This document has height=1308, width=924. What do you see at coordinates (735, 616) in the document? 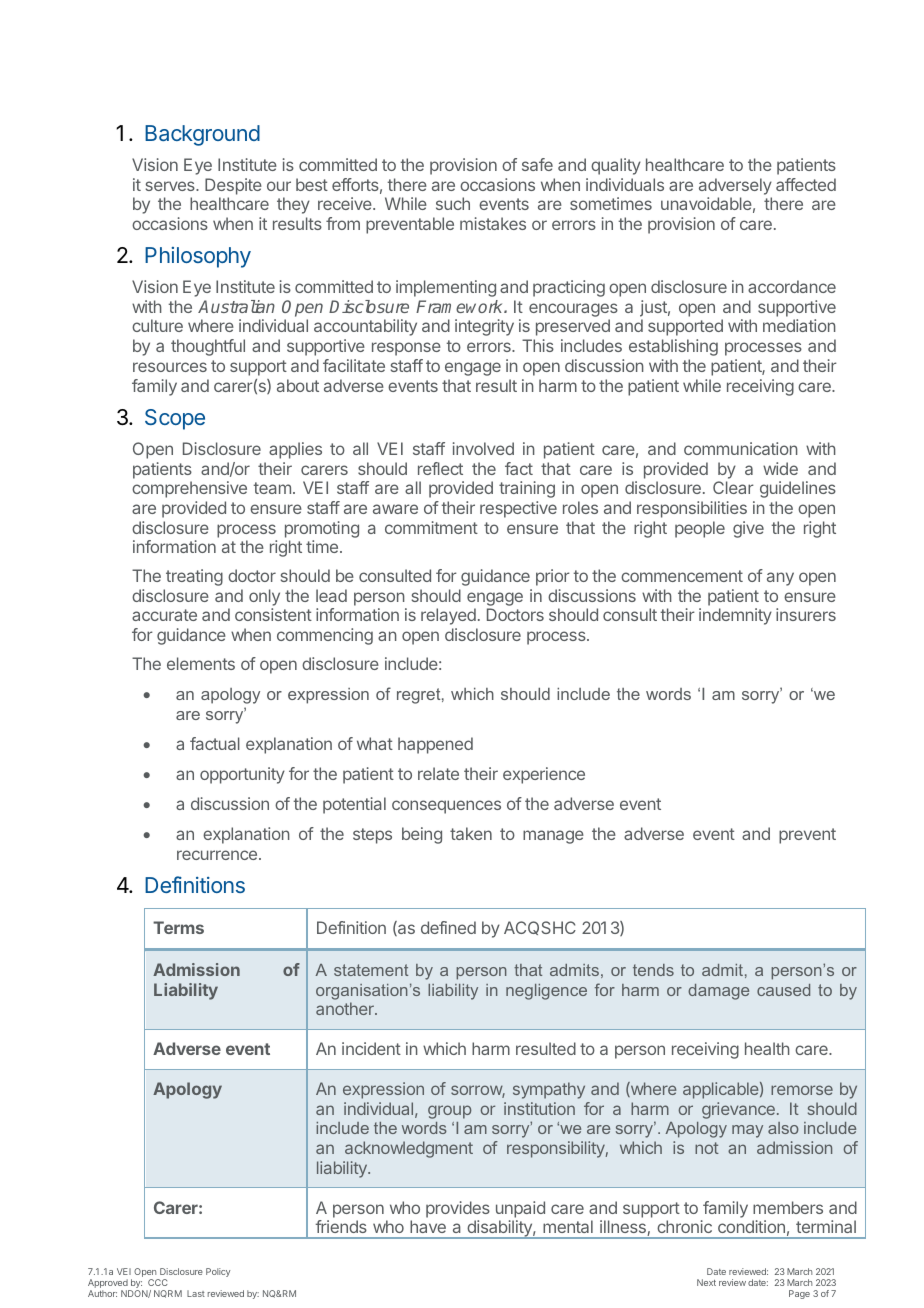
I see `indemnity` at bounding box center [735, 616].
